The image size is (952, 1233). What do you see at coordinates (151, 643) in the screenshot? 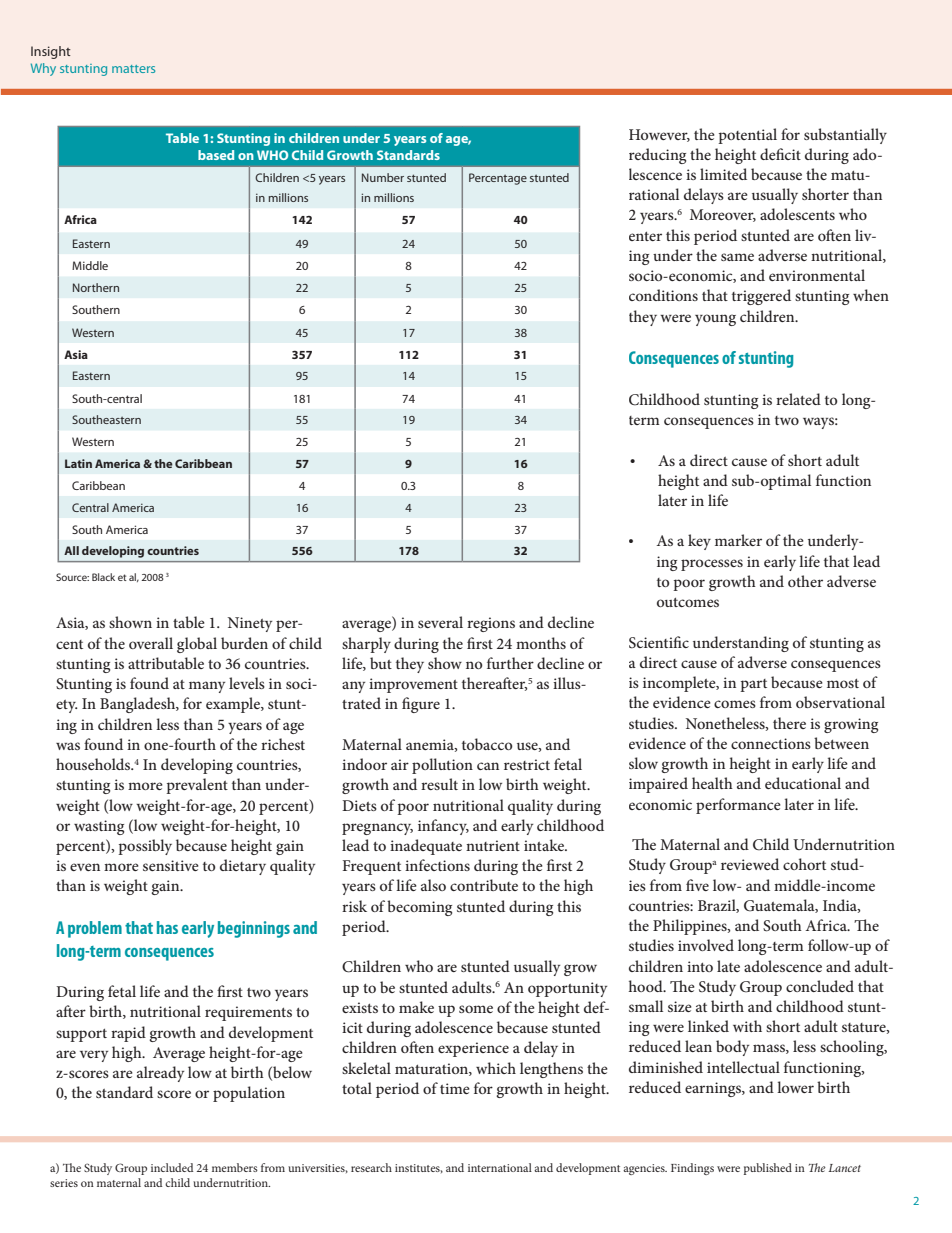
I see `overall` at bounding box center [151, 643].
